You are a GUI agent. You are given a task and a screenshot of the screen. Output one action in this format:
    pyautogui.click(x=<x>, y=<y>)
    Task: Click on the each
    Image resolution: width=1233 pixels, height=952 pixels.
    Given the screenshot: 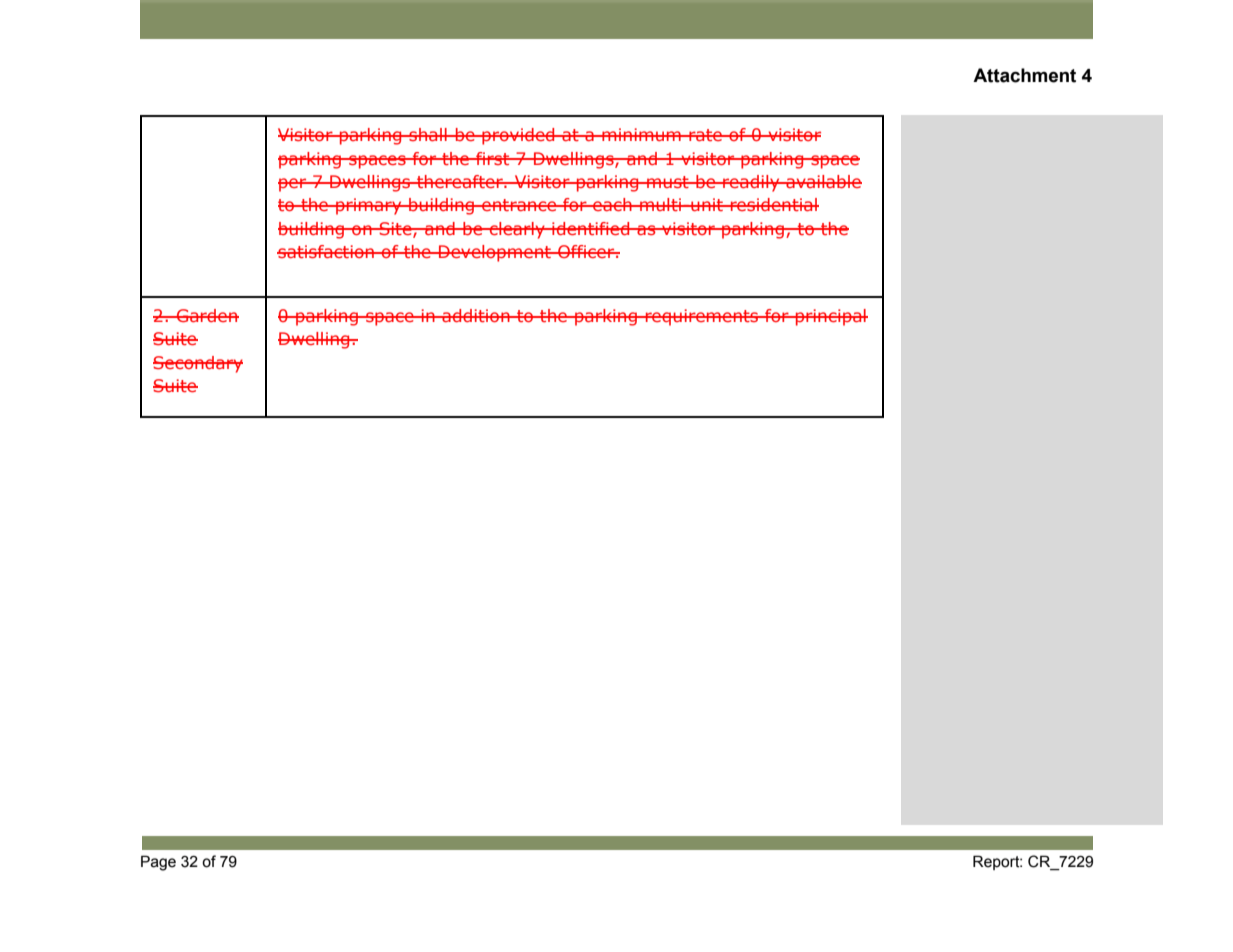 What is the action you would take?
    pyautogui.click(x=612, y=204)
